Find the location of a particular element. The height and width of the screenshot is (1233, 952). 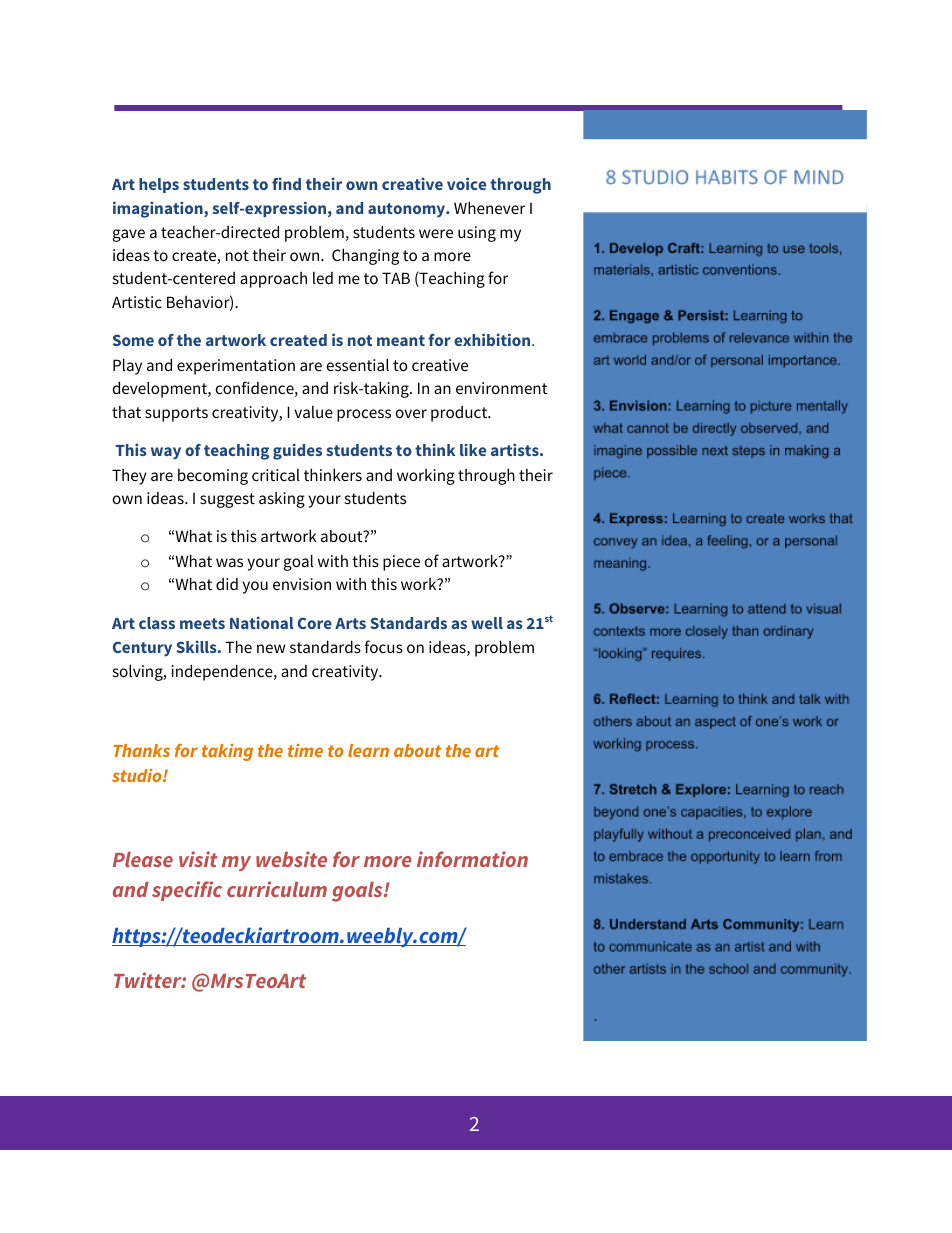

time is located at coordinates (305, 750).
